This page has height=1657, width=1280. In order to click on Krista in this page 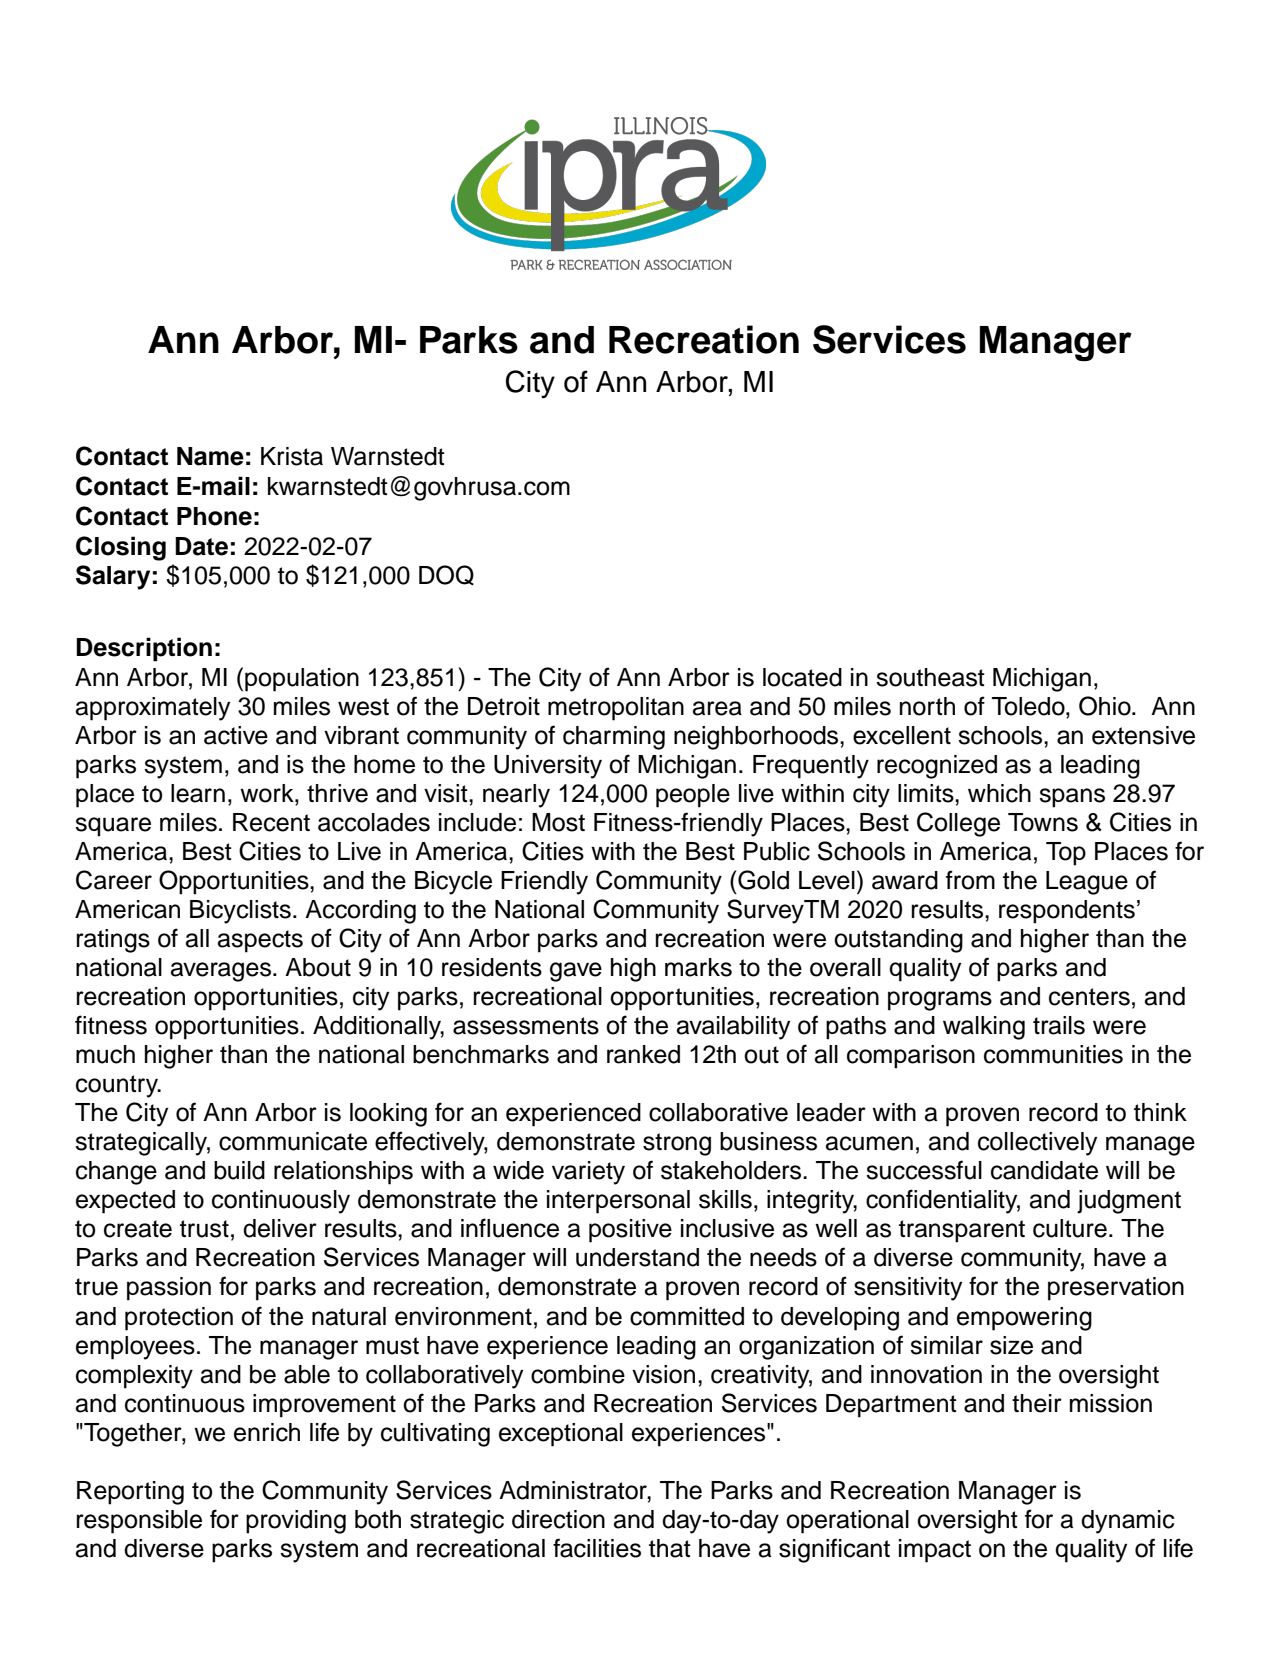, I will do `click(292, 456)`.
